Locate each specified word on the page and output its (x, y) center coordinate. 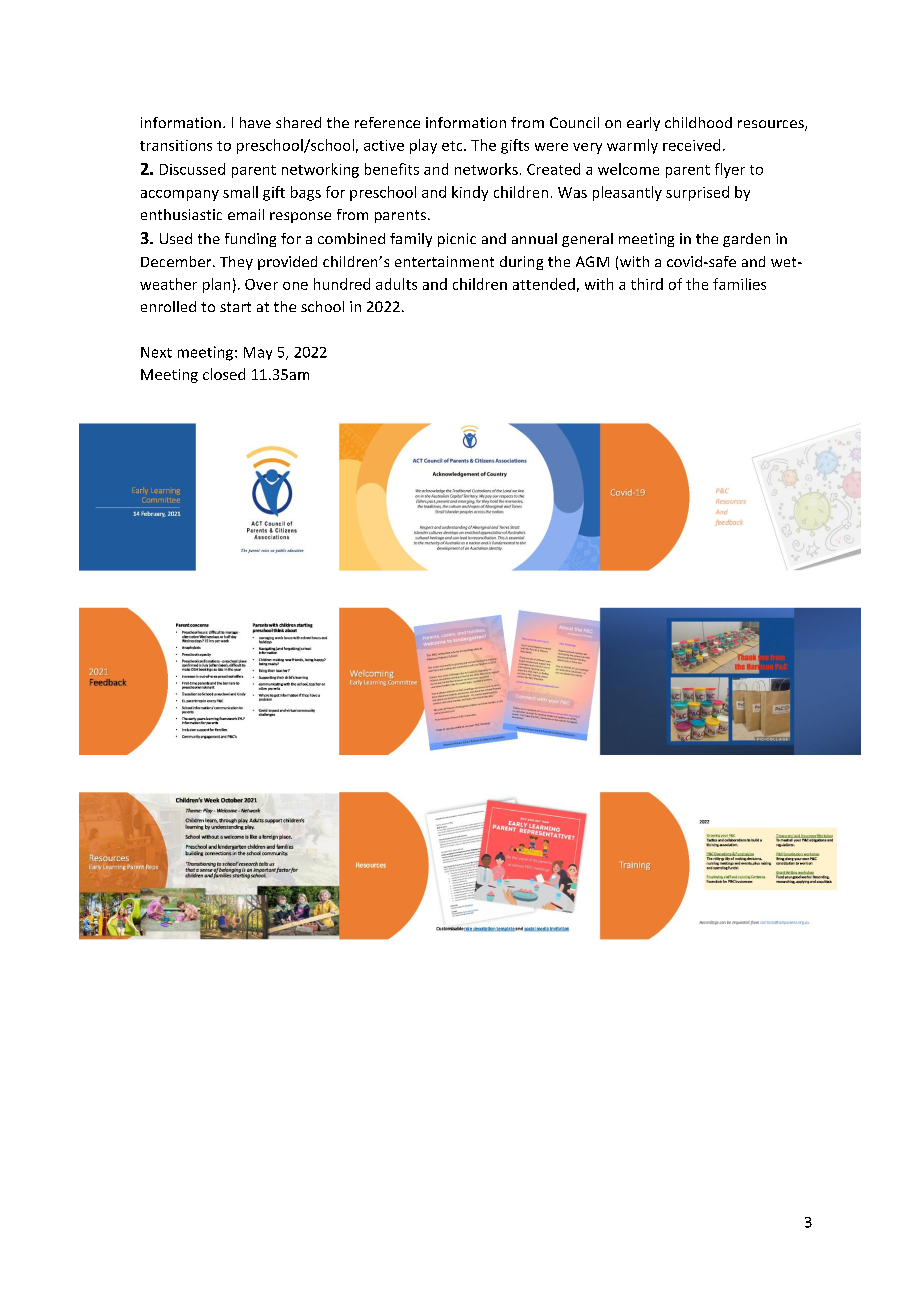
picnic (457, 240)
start (235, 307)
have (255, 122)
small (240, 192)
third (647, 284)
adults (396, 284)
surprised (697, 193)
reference (387, 122)
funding (250, 240)
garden (746, 240)
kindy (470, 193)
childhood (698, 122)
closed (224, 374)
